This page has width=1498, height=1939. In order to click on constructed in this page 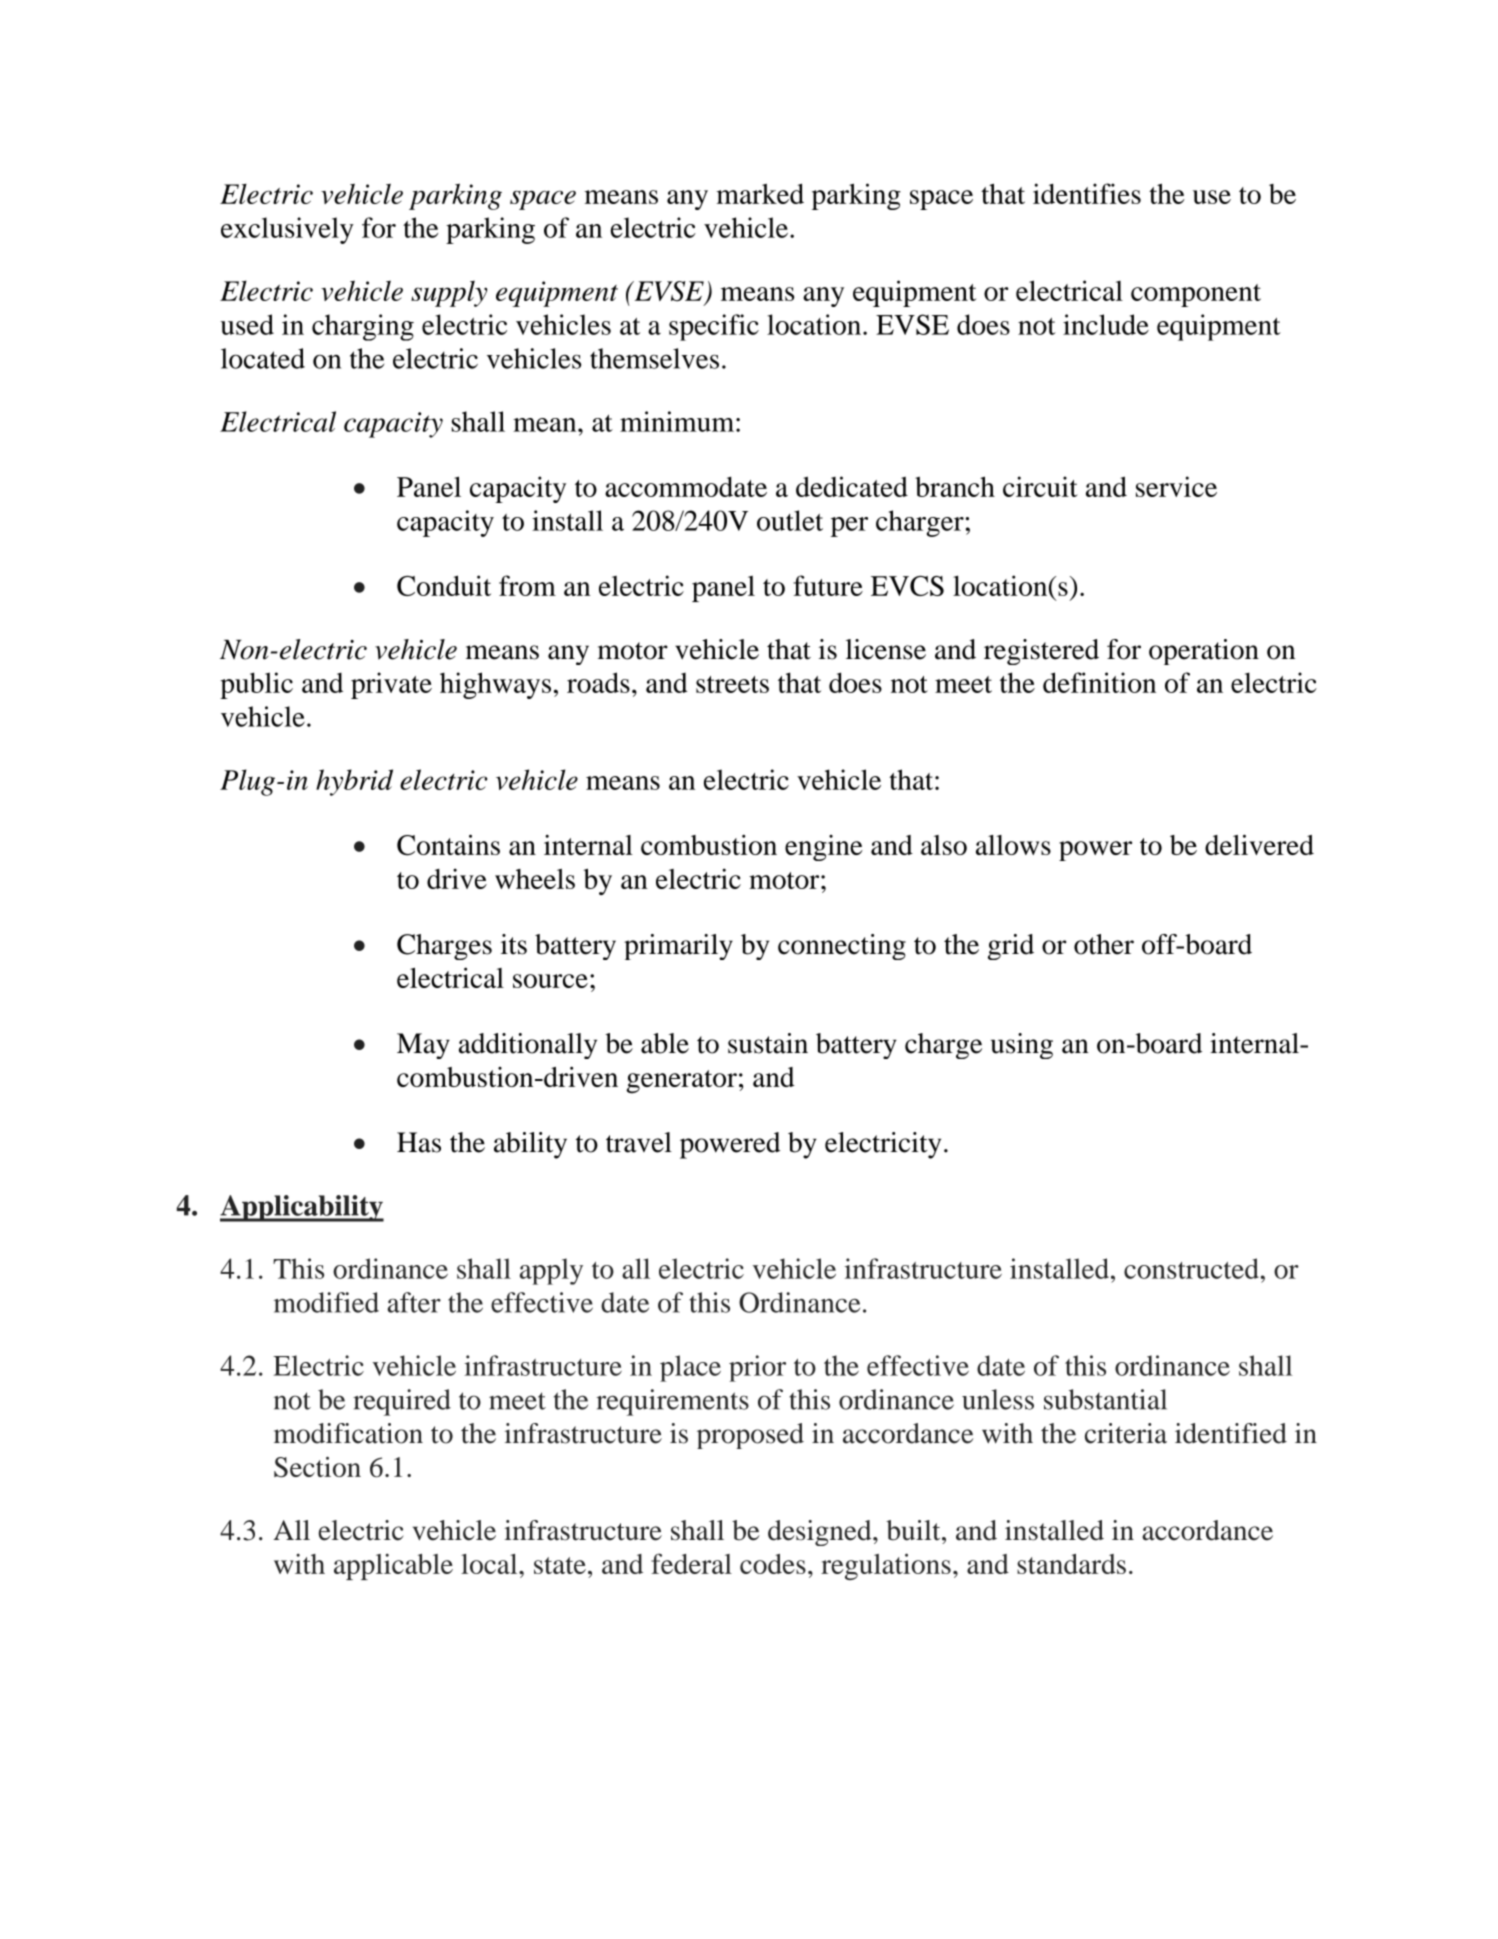, I will do `click(1192, 1268)`.
